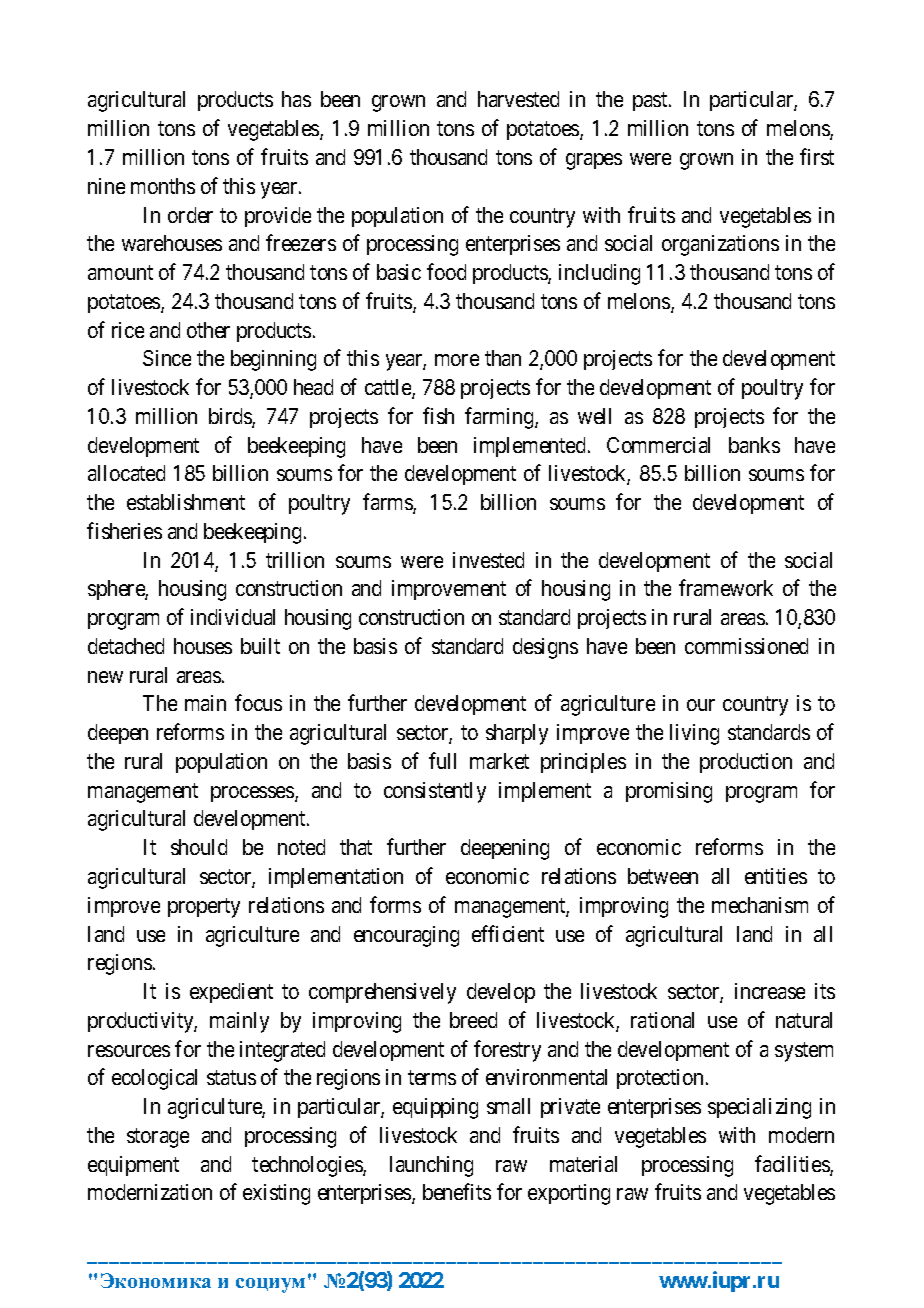  I want to click on designs, so click(545, 648).
